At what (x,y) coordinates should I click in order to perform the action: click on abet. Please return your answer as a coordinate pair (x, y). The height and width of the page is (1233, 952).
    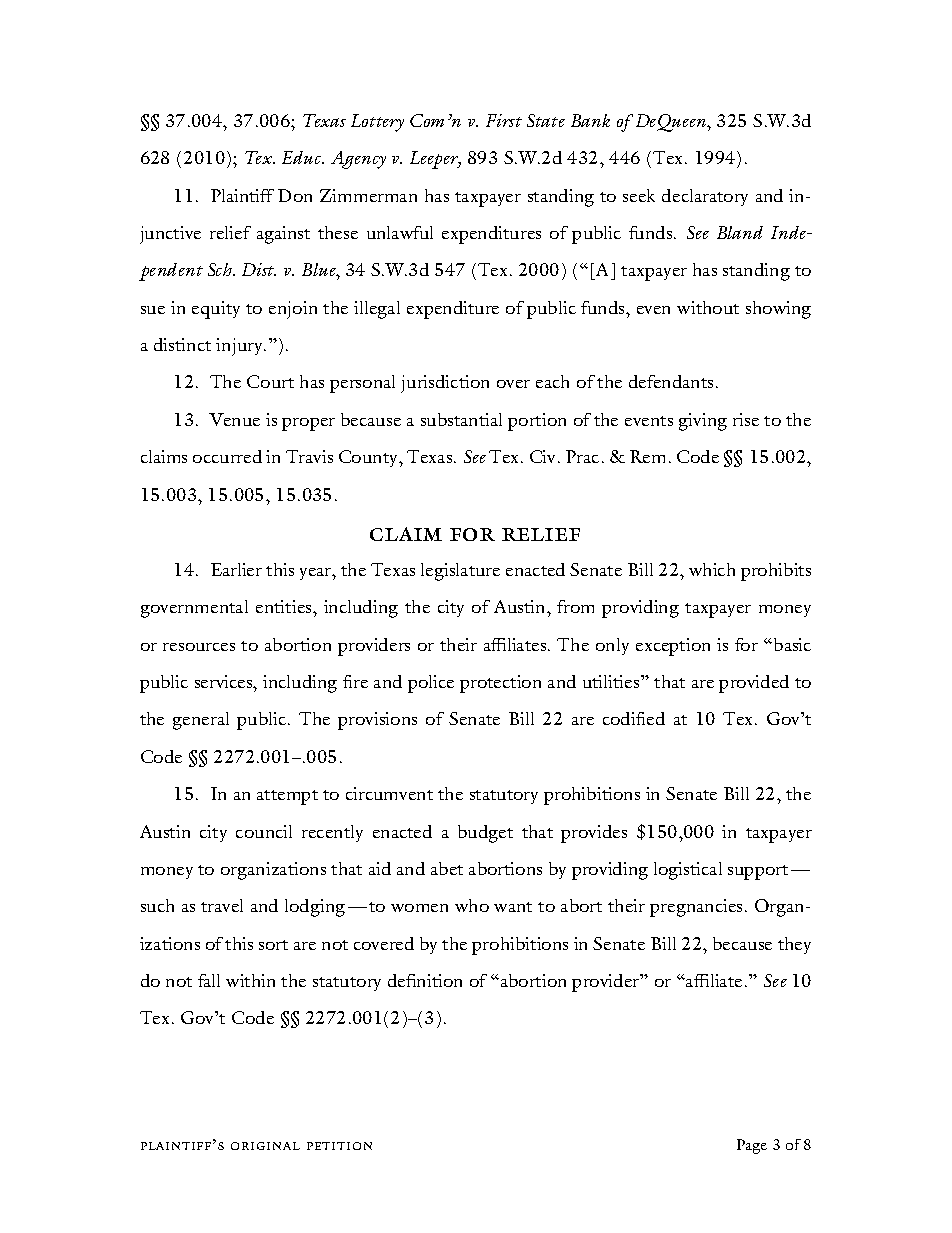
    Looking at the image, I should click on (447, 868).
